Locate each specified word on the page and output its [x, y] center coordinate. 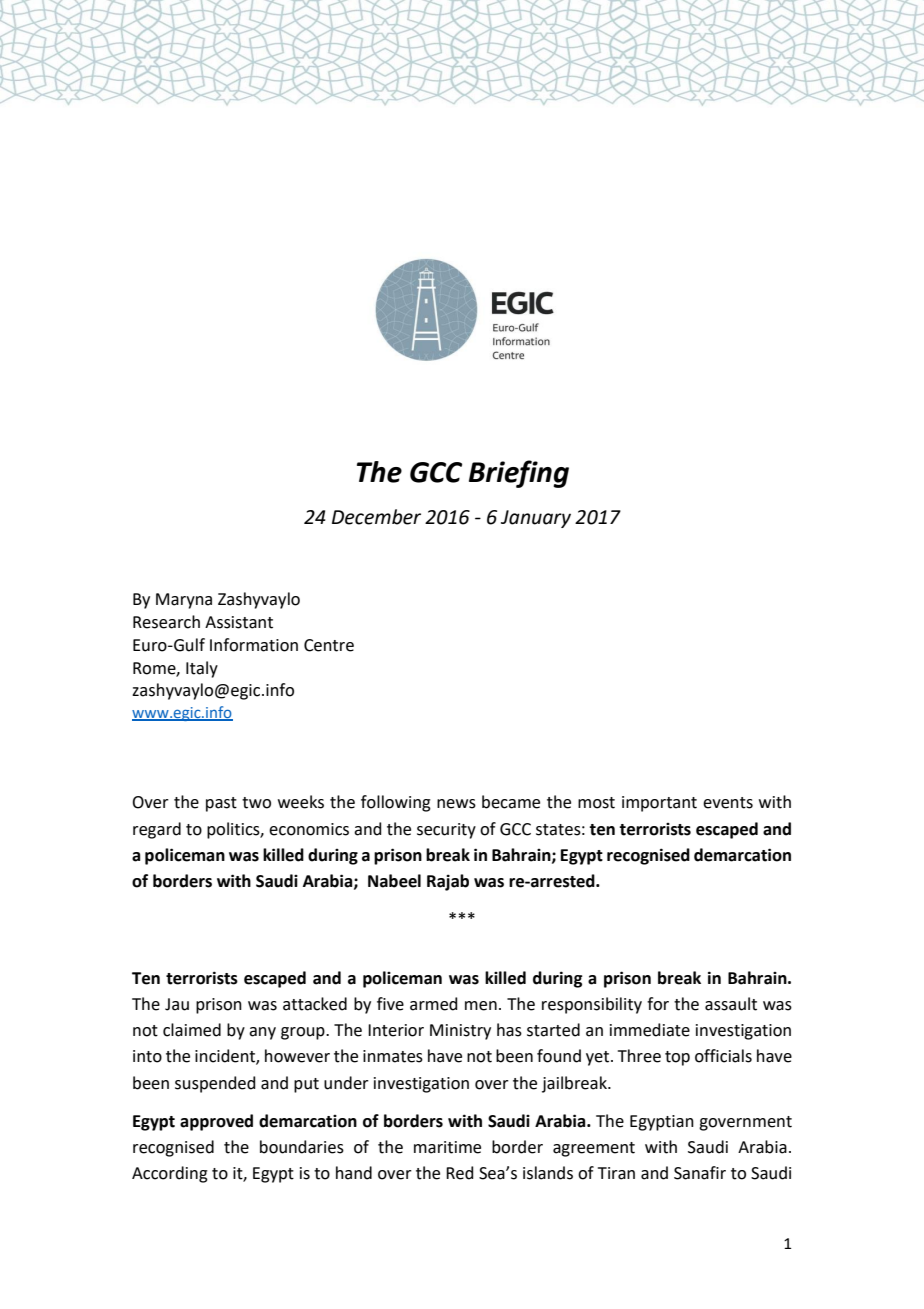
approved [216, 1122]
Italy [202, 669]
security [446, 831]
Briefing [519, 474]
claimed [192, 1030]
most [596, 803]
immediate [650, 1030]
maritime [447, 1147]
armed [434, 1004]
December [376, 517]
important [659, 804]
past [221, 804]
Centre [329, 645]
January [536, 519]
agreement [594, 1149]
